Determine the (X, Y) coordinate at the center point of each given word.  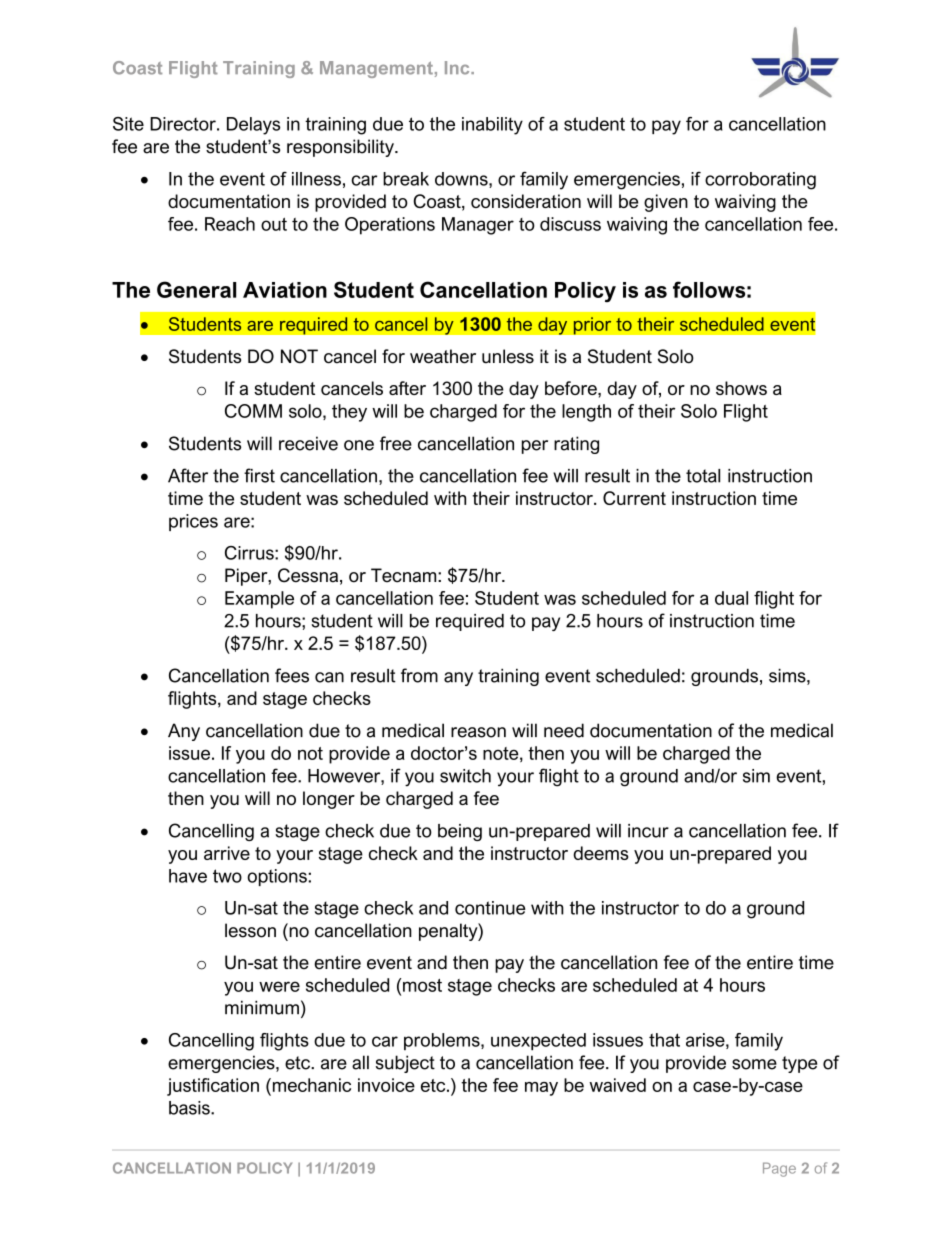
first (259, 475)
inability (492, 126)
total (703, 476)
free (396, 443)
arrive (227, 853)
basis (190, 1108)
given (666, 203)
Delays (253, 126)
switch (465, 776)
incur (648, 831)
